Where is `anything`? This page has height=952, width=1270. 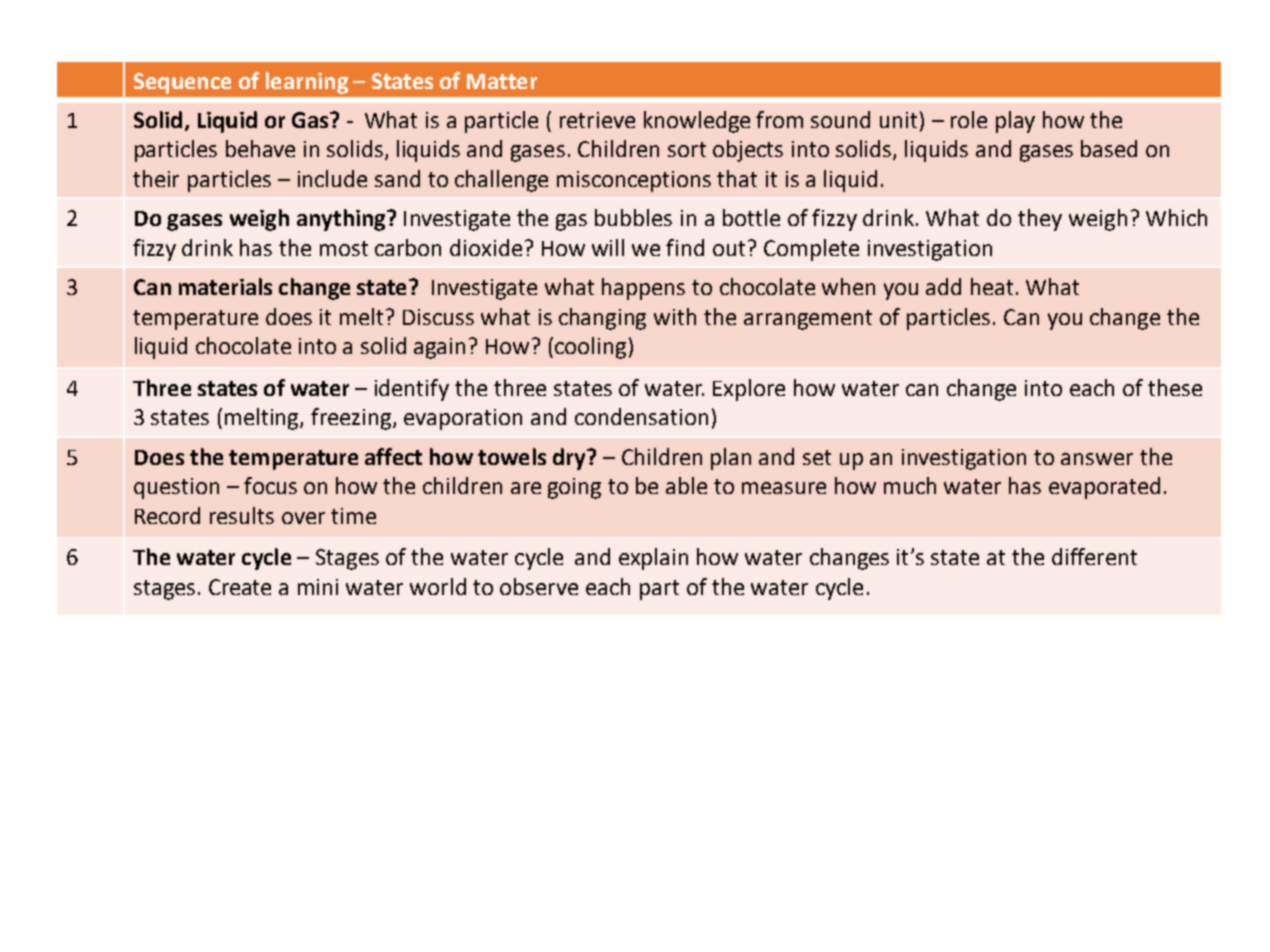 anything is located at coordinates (342, 220).
